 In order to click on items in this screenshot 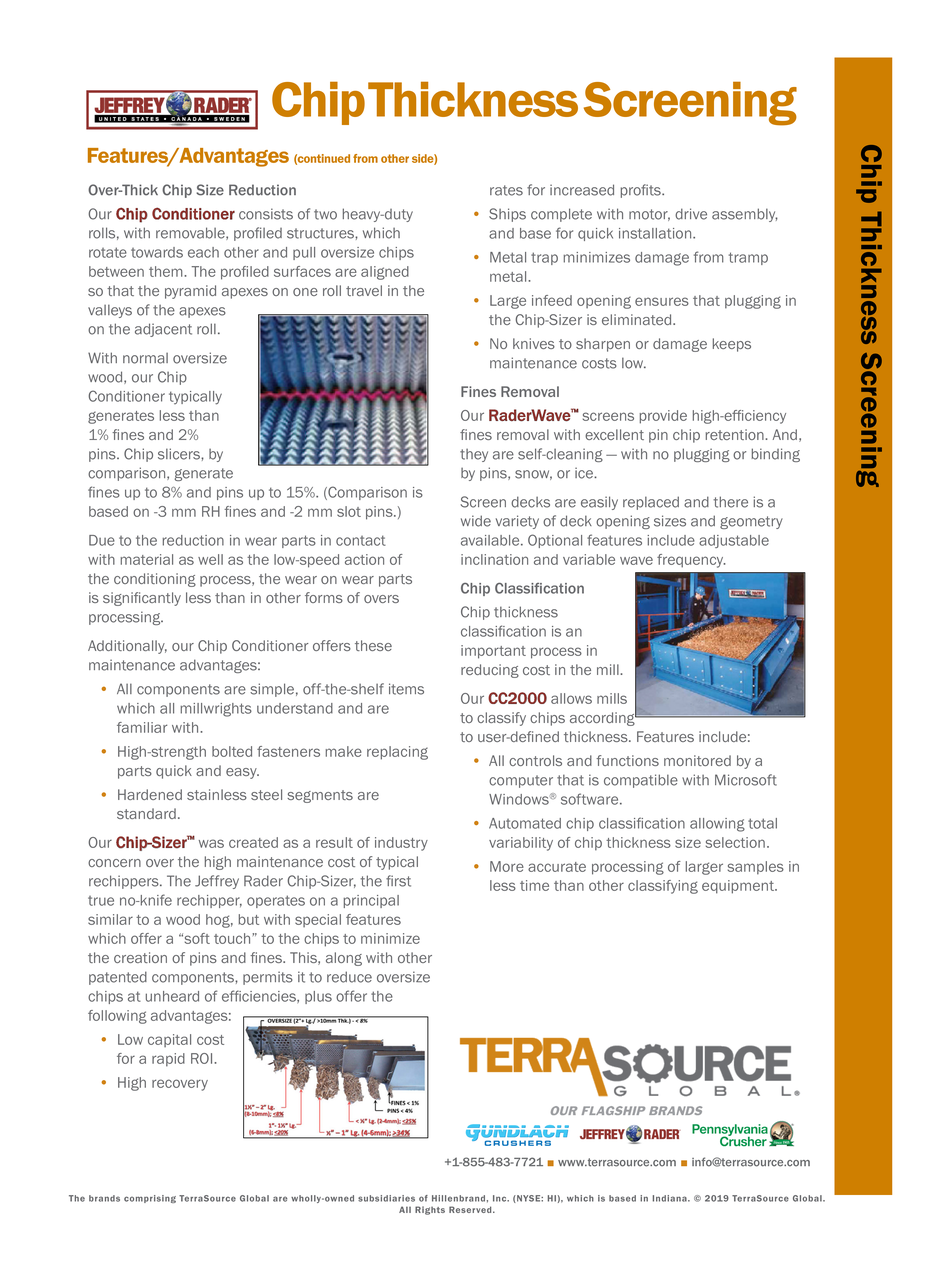, I will do `click(406, 689)`.
